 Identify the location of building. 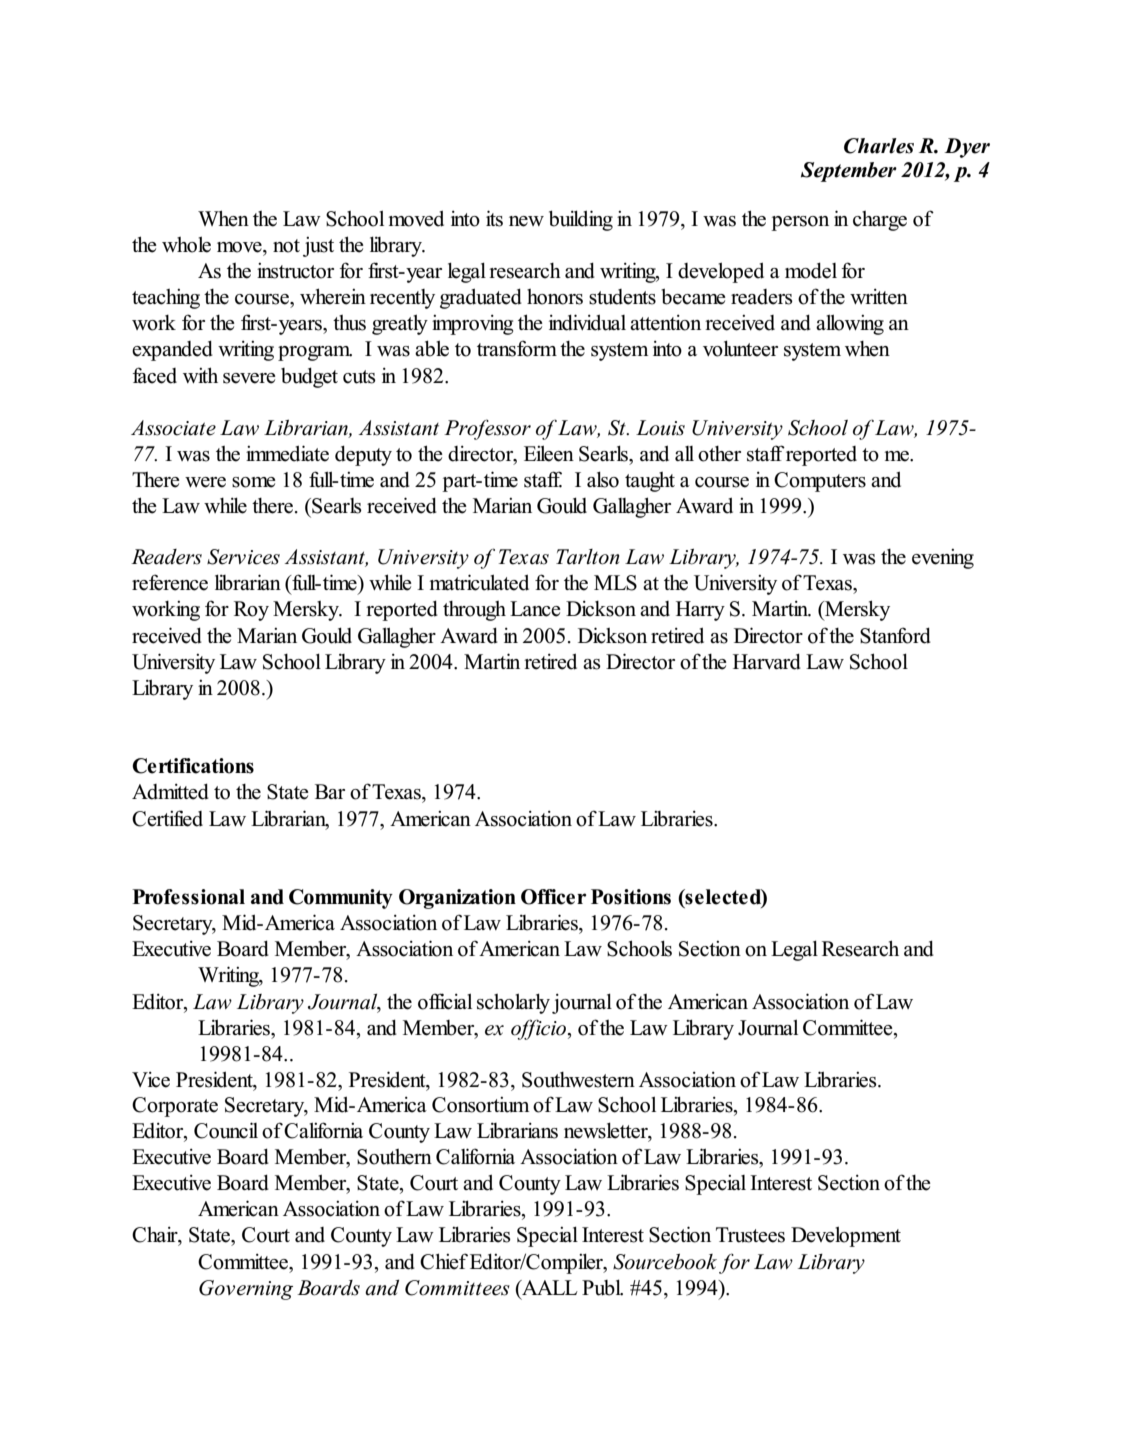
(581, 220).
